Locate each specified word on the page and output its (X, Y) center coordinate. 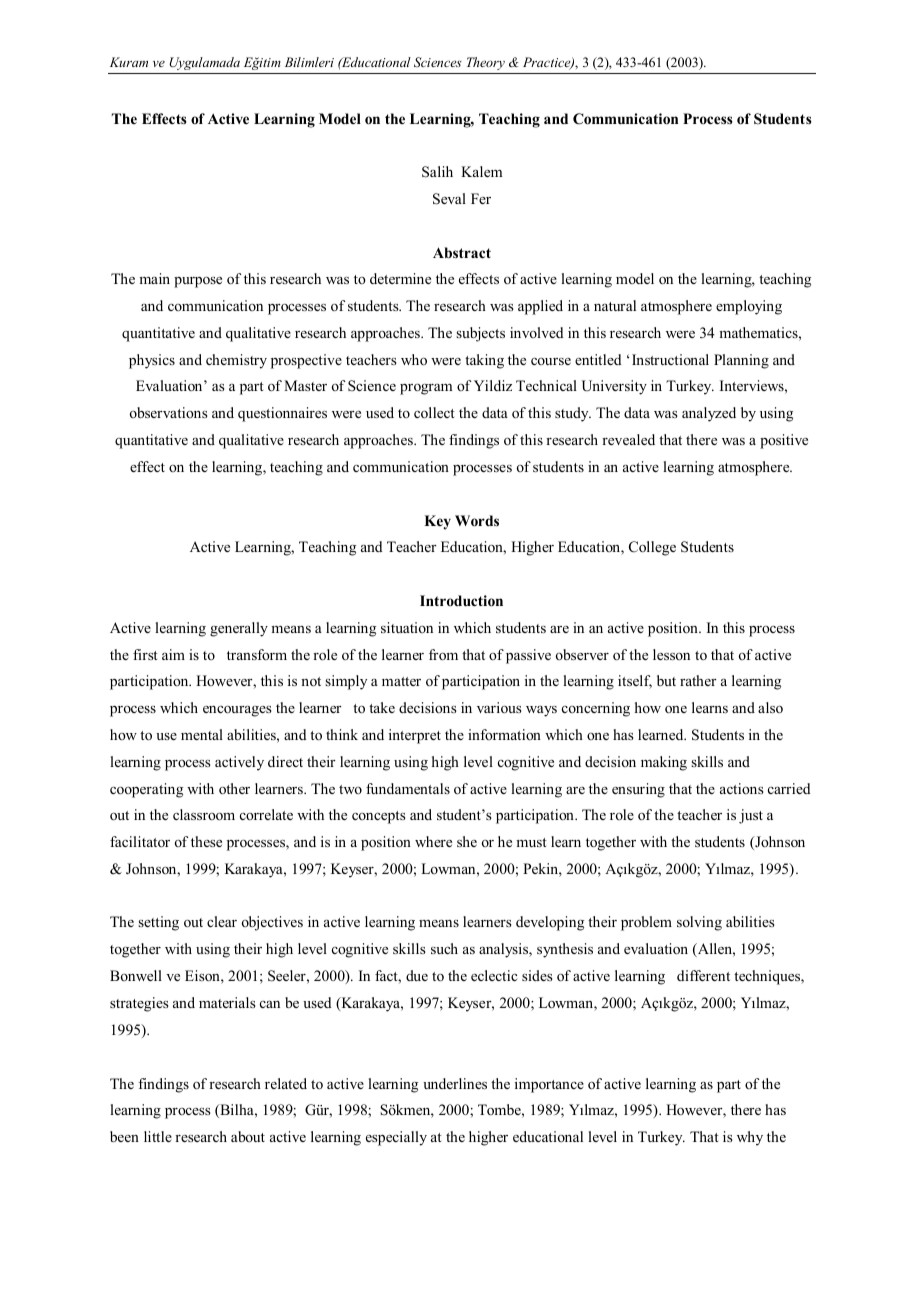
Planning (741, 361)
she (467, 841)
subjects (480, 334)
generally (239, 629)
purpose (198, 282)
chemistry (236, 361)
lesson (671, 654)
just (751, 816)
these (206, 841)
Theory (486, 63)
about (248, 1136)
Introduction (461, 601)
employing (749, 307)
